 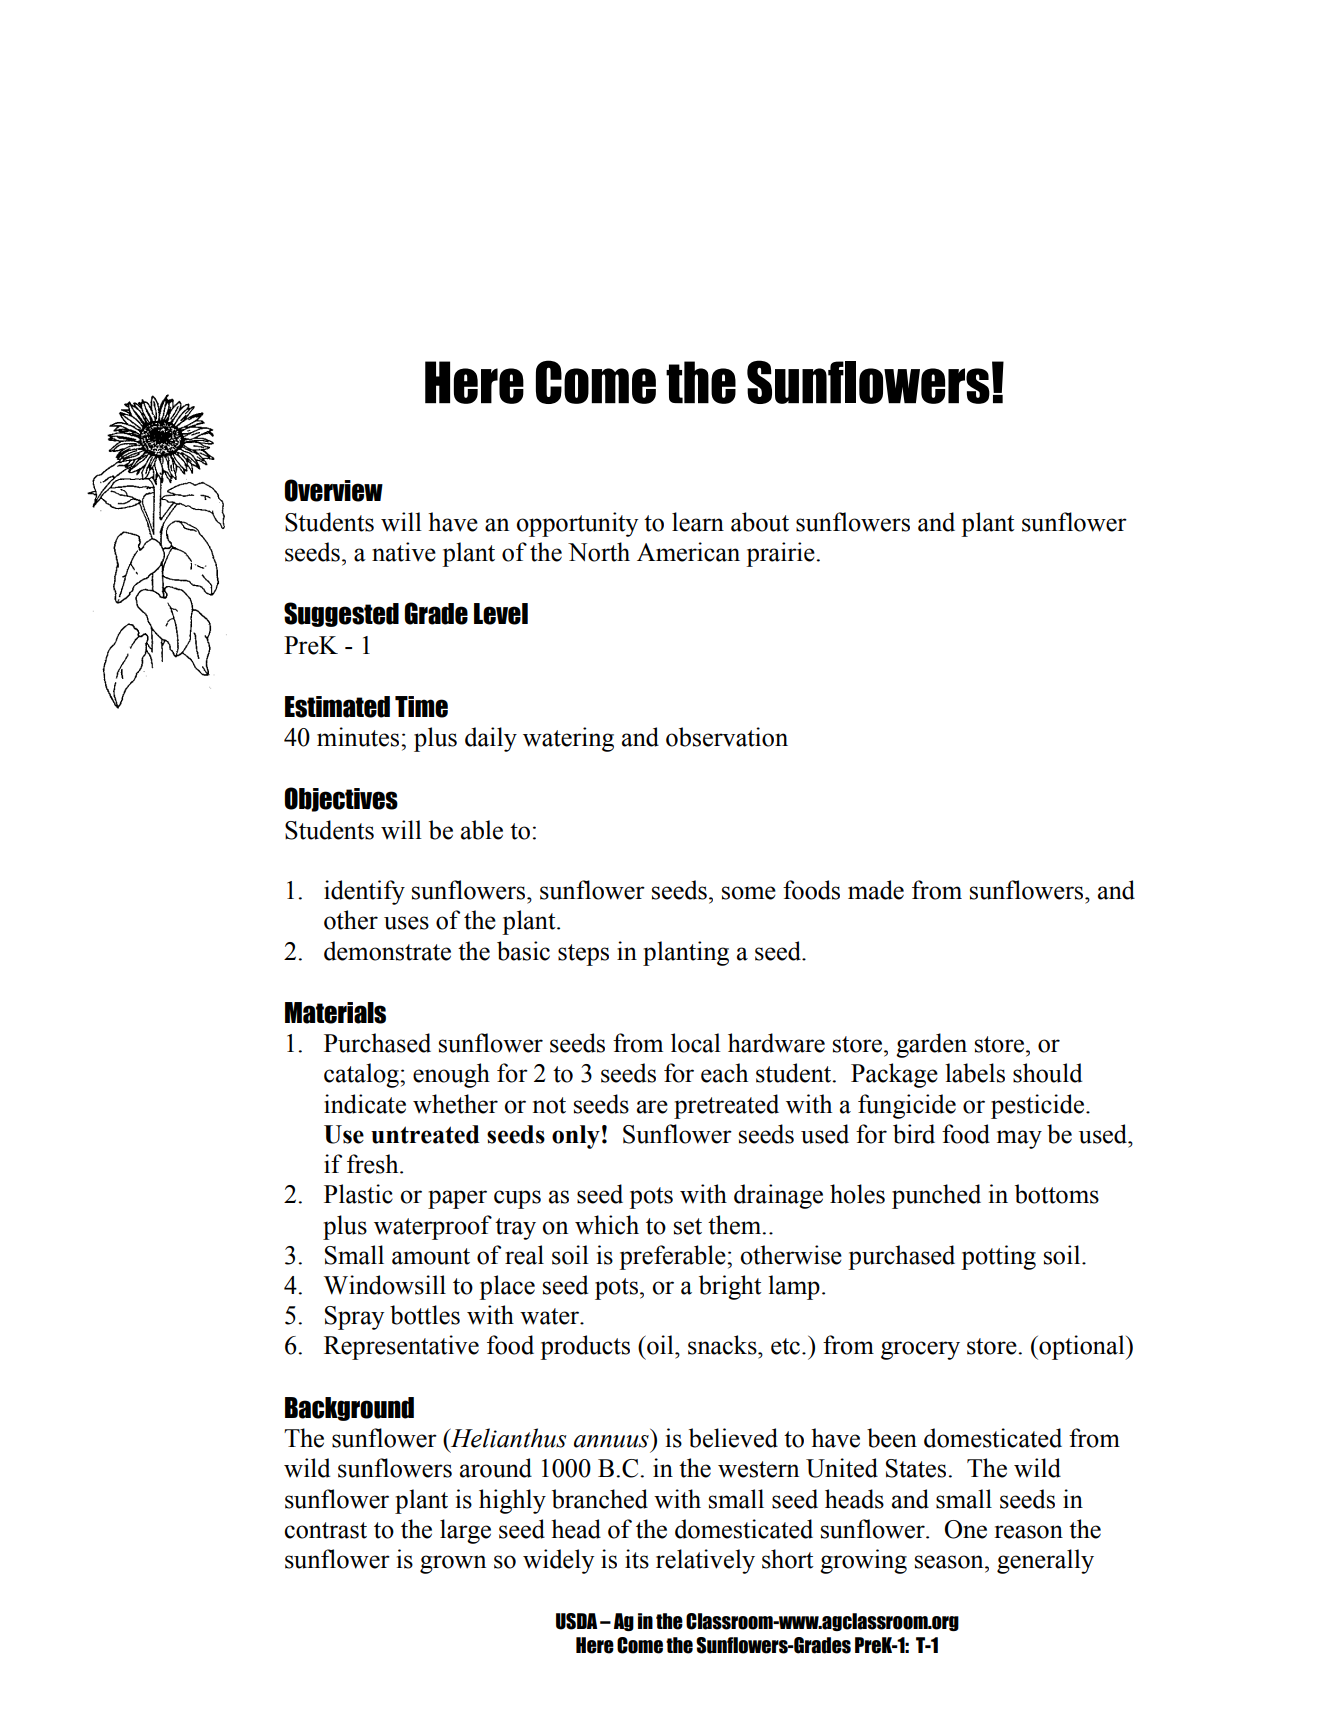 What do you see at coordinates (404, 552) in the image?
I see `native` at bounding box center [404, 552].
